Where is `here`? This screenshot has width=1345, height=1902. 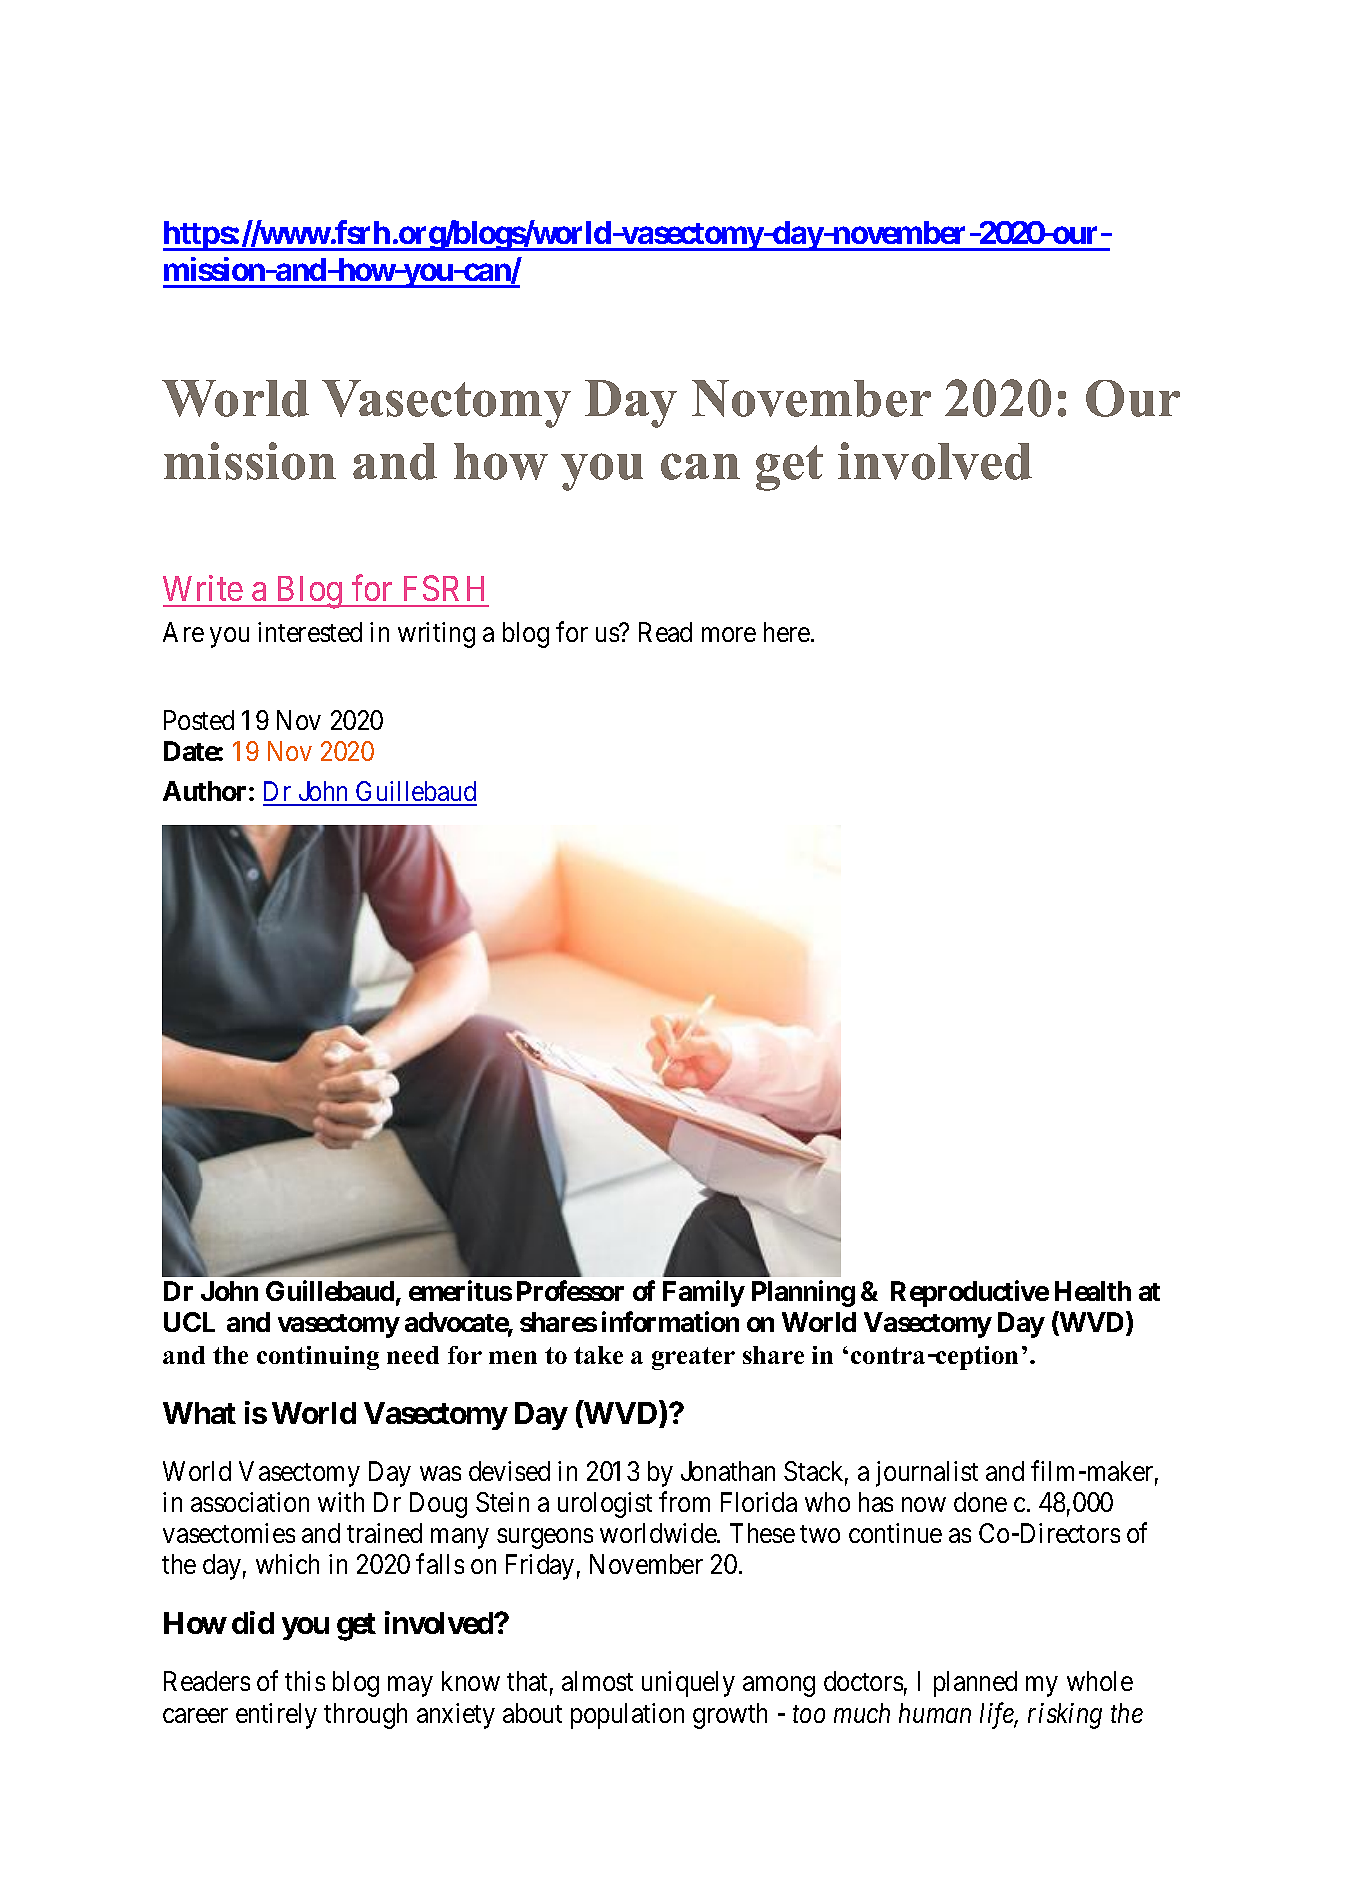
here is located at coordinates (787, 632).
